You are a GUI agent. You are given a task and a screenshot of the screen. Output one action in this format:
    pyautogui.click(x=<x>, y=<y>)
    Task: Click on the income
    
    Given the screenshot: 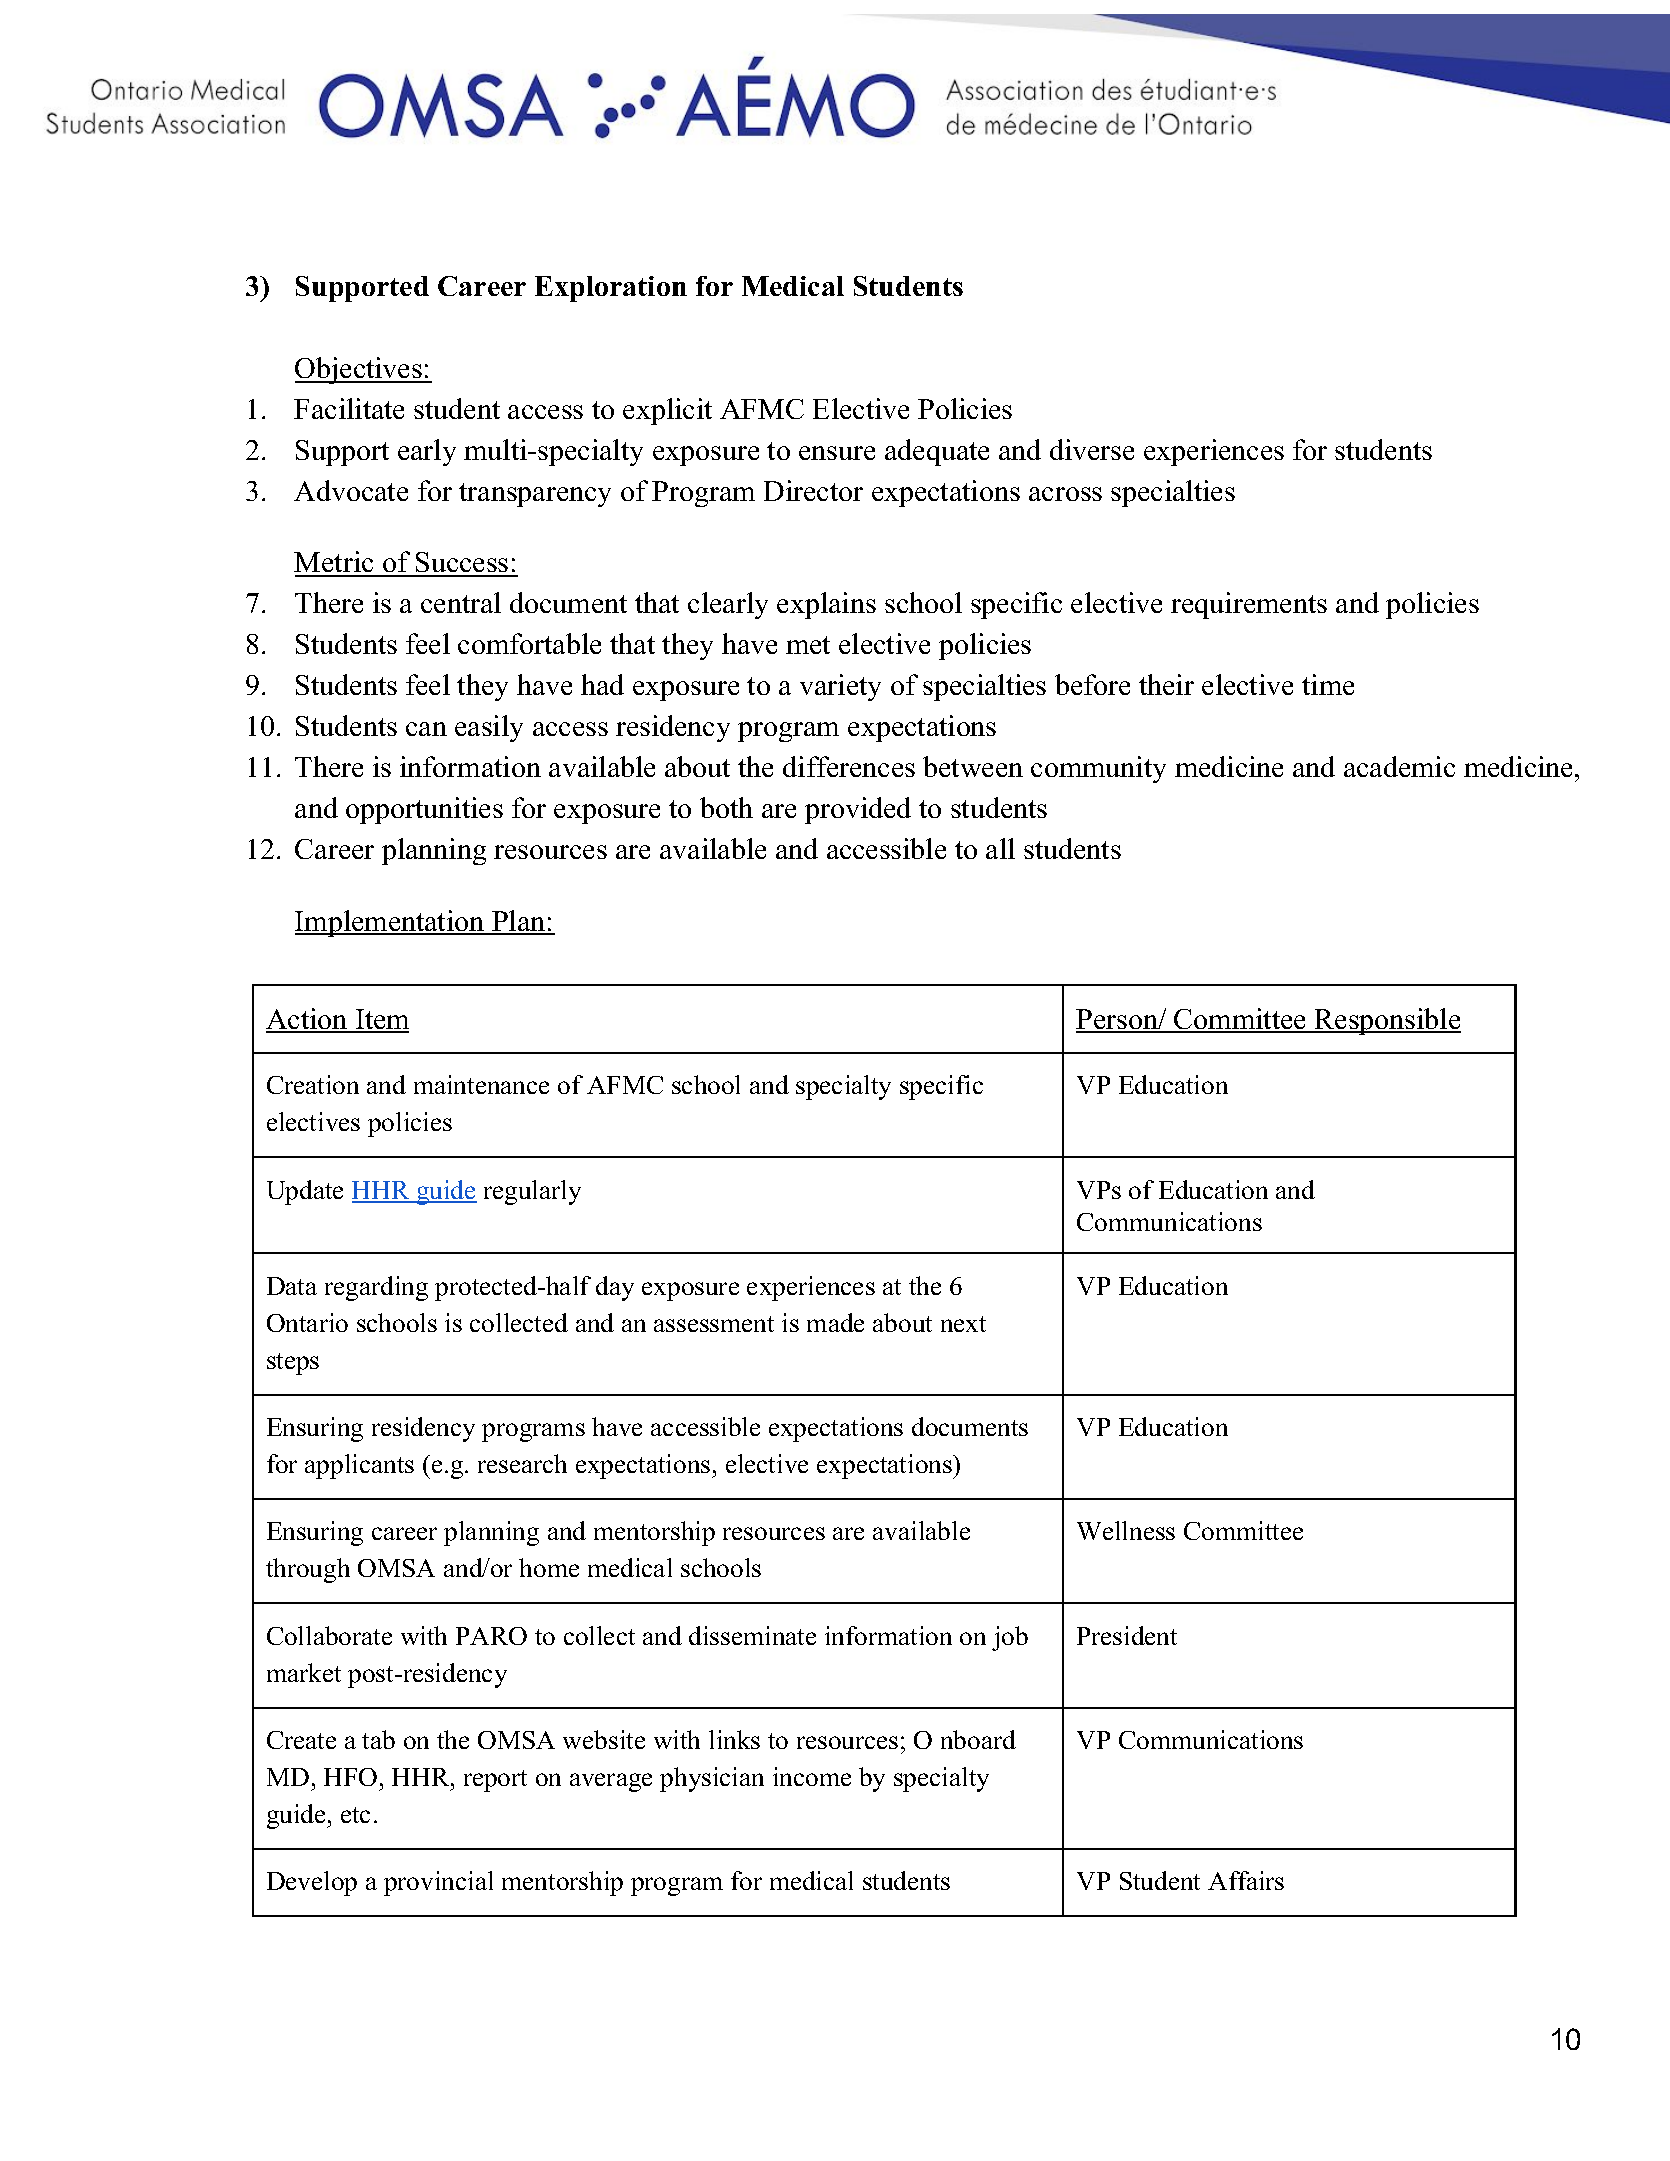 What is the action you would take?
    pyautogui.click(x=812, y=1776)
